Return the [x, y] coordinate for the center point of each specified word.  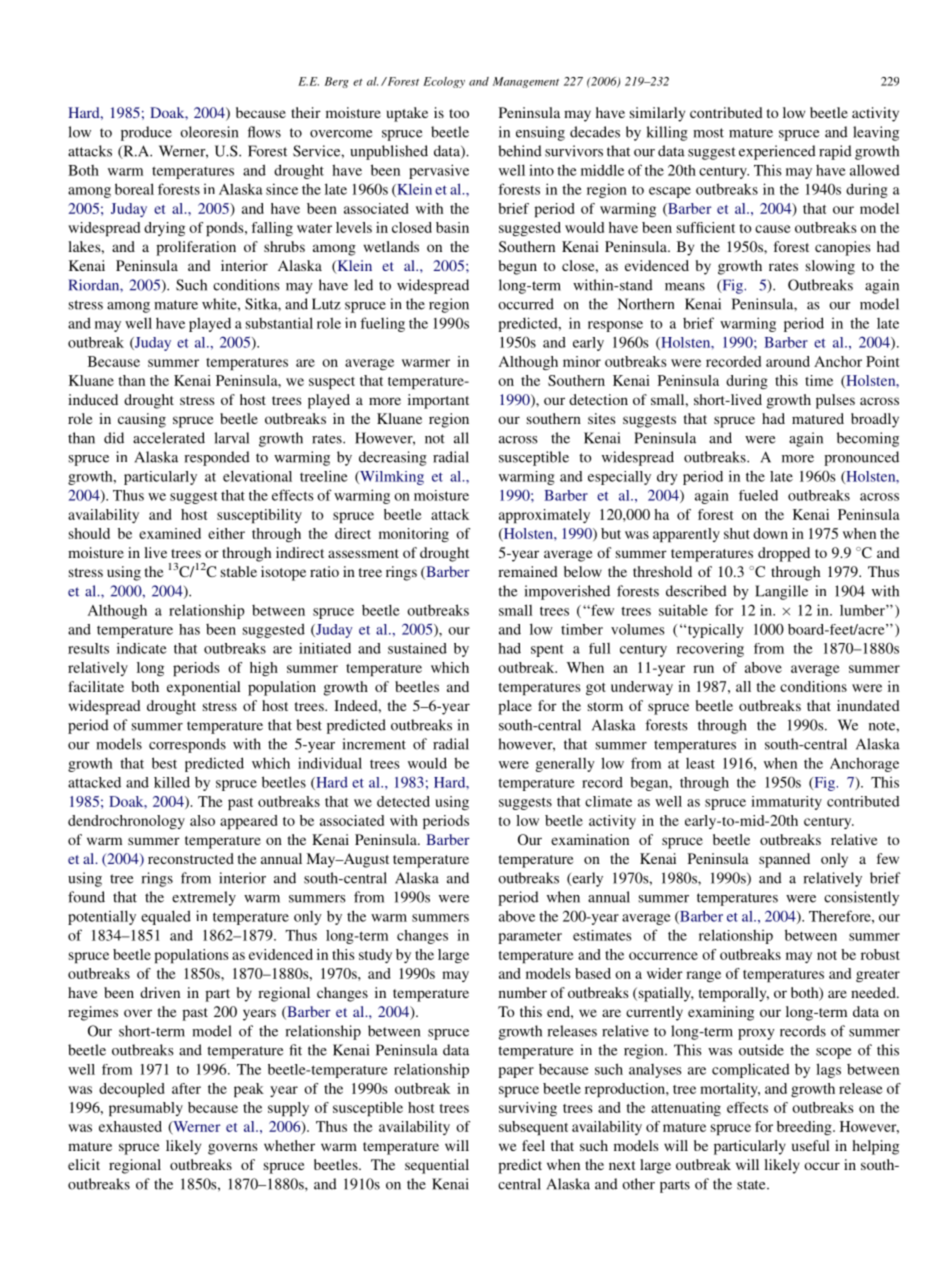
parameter [530, 938]
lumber [863, 610]
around [788, 361]
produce [146, 133]
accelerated [169, 438]
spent [547, 650]
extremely [204, 898]
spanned [784, 860]
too [459, 113]
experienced [777, 152]
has [189, 629]
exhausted [130, 1126]
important [438, 401]
